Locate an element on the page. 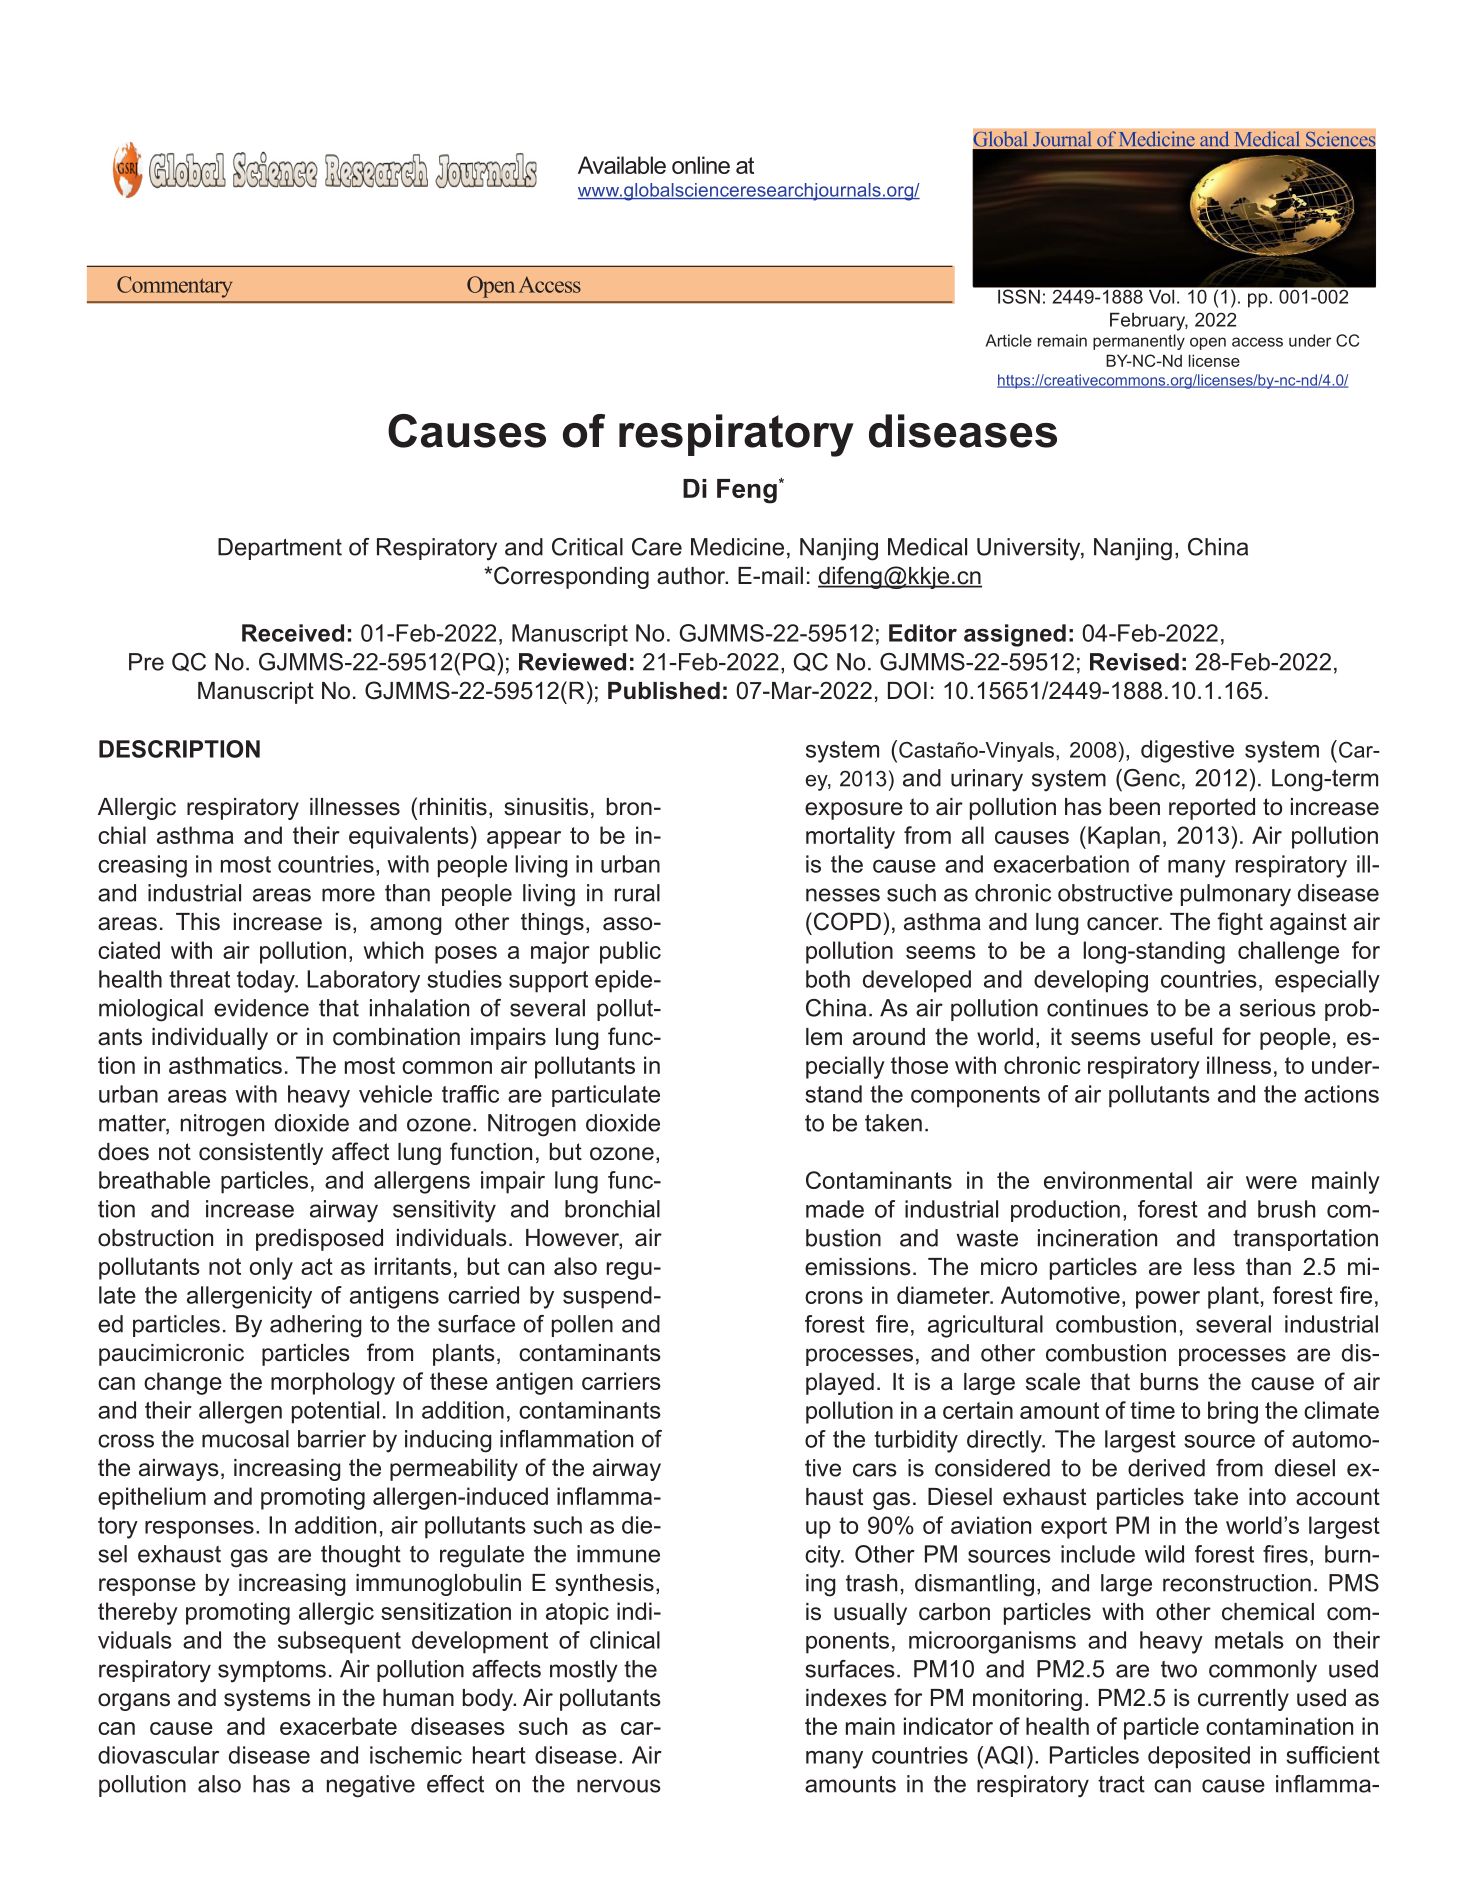 This document has width=1466, height=1897. exacerbate is located at coordinates (338, 1726).
